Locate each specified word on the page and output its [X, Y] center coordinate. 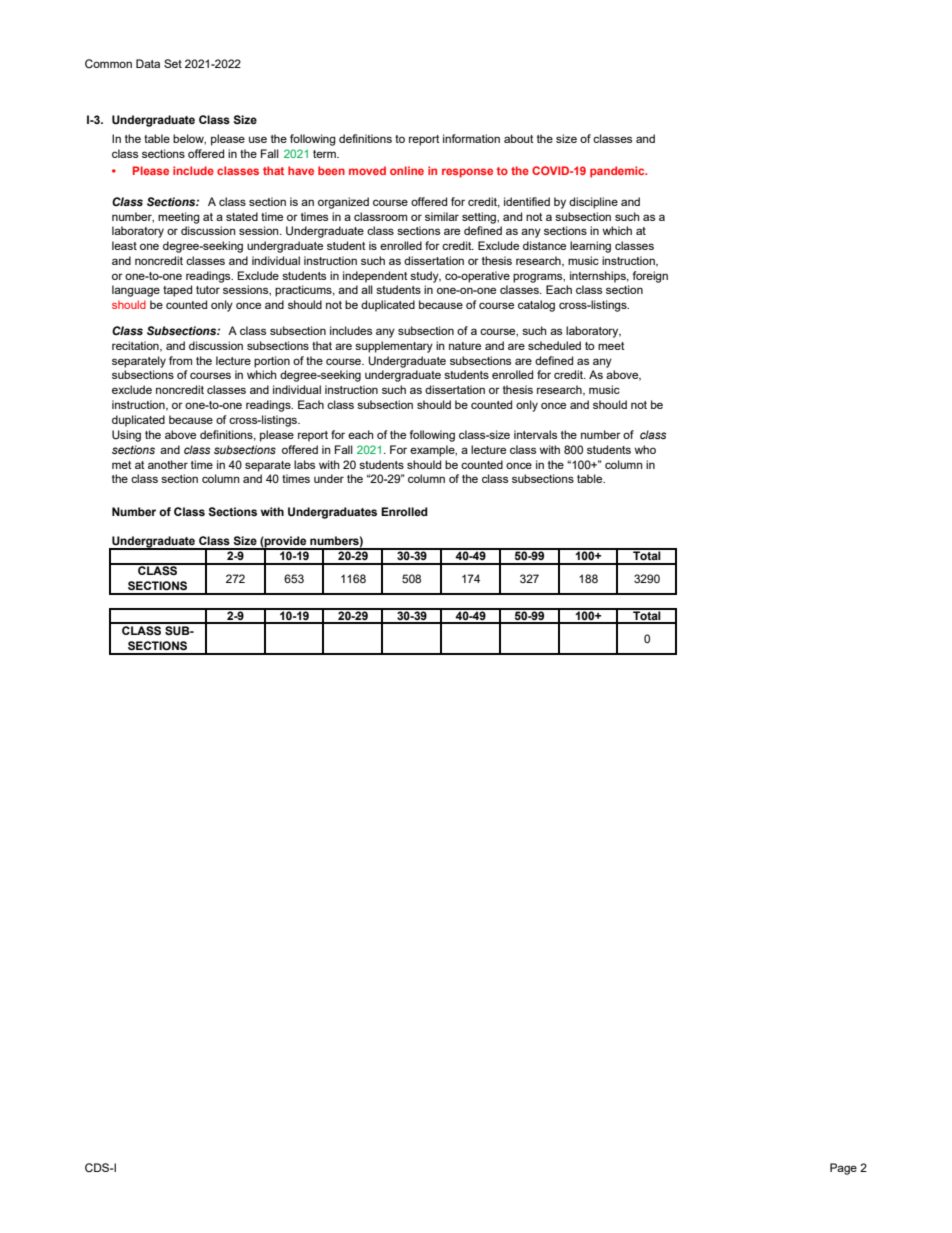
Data [148, 63]
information [471, 138]
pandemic [618, 172]
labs [304, 464]
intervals [535, 434]
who [645, 449]
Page [843, 1169]
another [168, 464]
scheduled [554, 345]
